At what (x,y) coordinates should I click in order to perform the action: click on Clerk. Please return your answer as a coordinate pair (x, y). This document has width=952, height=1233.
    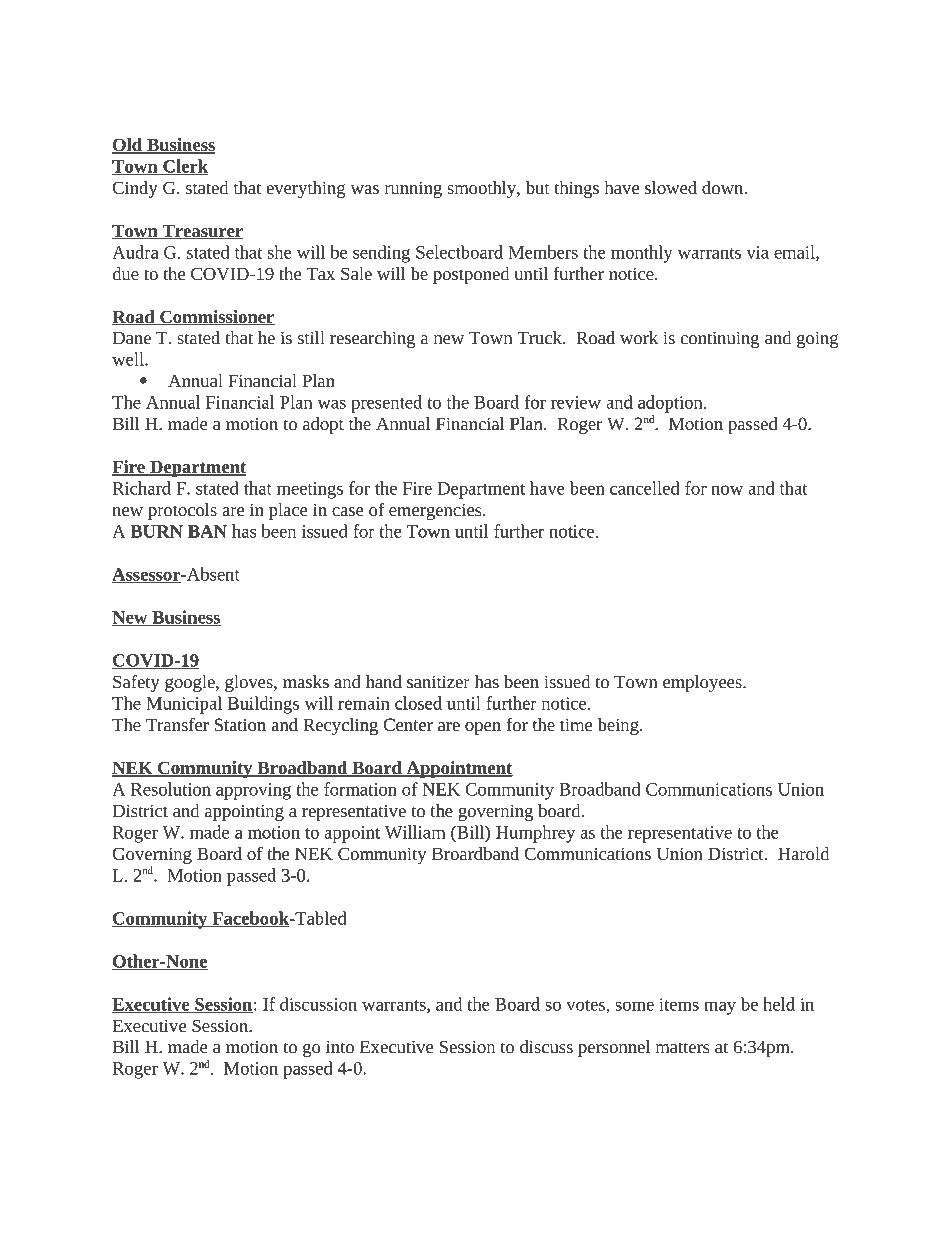
    Looking at the image, I should click on (184, 167).
